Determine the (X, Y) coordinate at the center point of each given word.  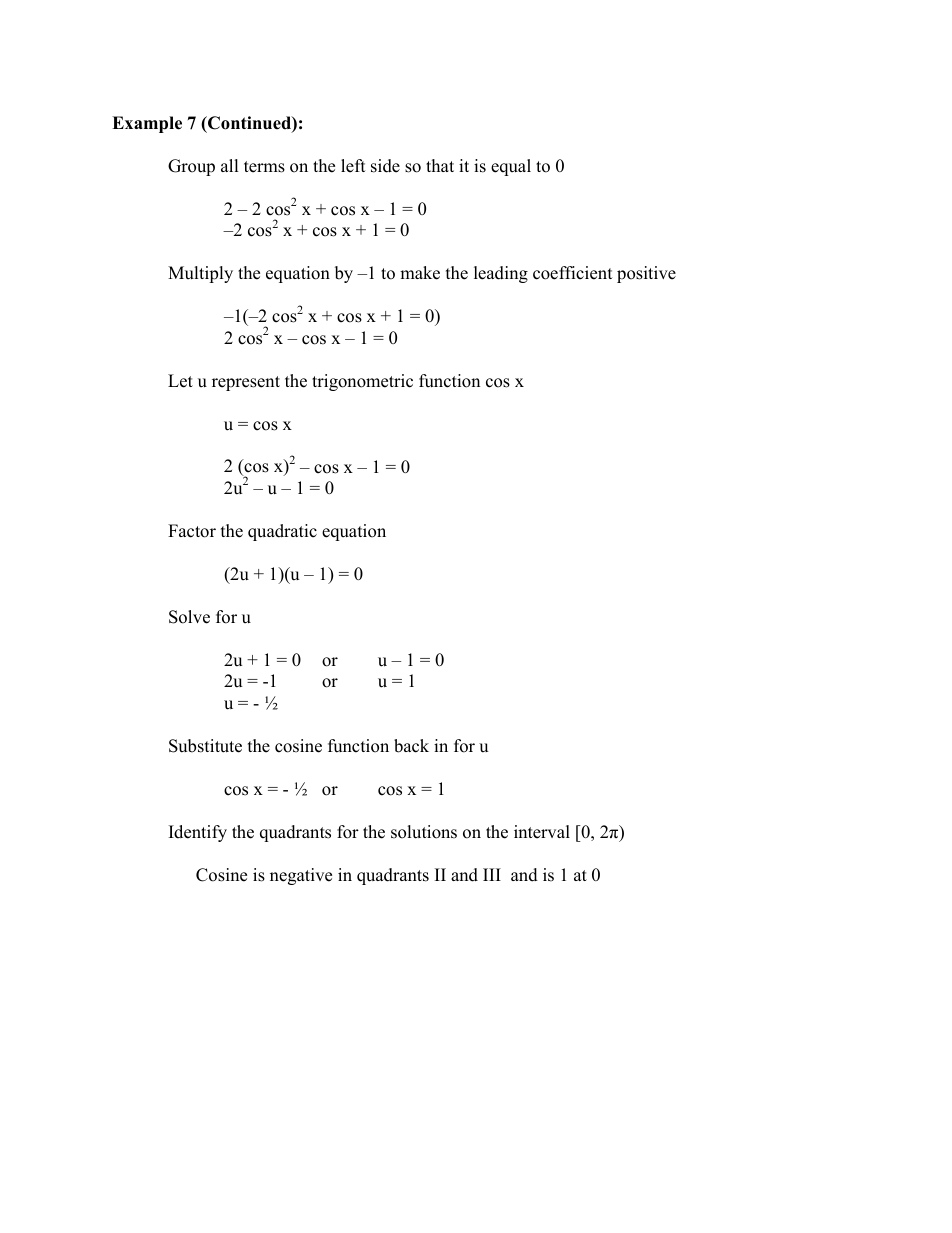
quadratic (282, 532)
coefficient (573, 273)
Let (180, 381)
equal (511, 167)
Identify (198, 833)
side (385, 166)
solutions (424, 832)
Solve (189, 617)
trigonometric (362, 382)
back (411, 746)
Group (191, 167)
